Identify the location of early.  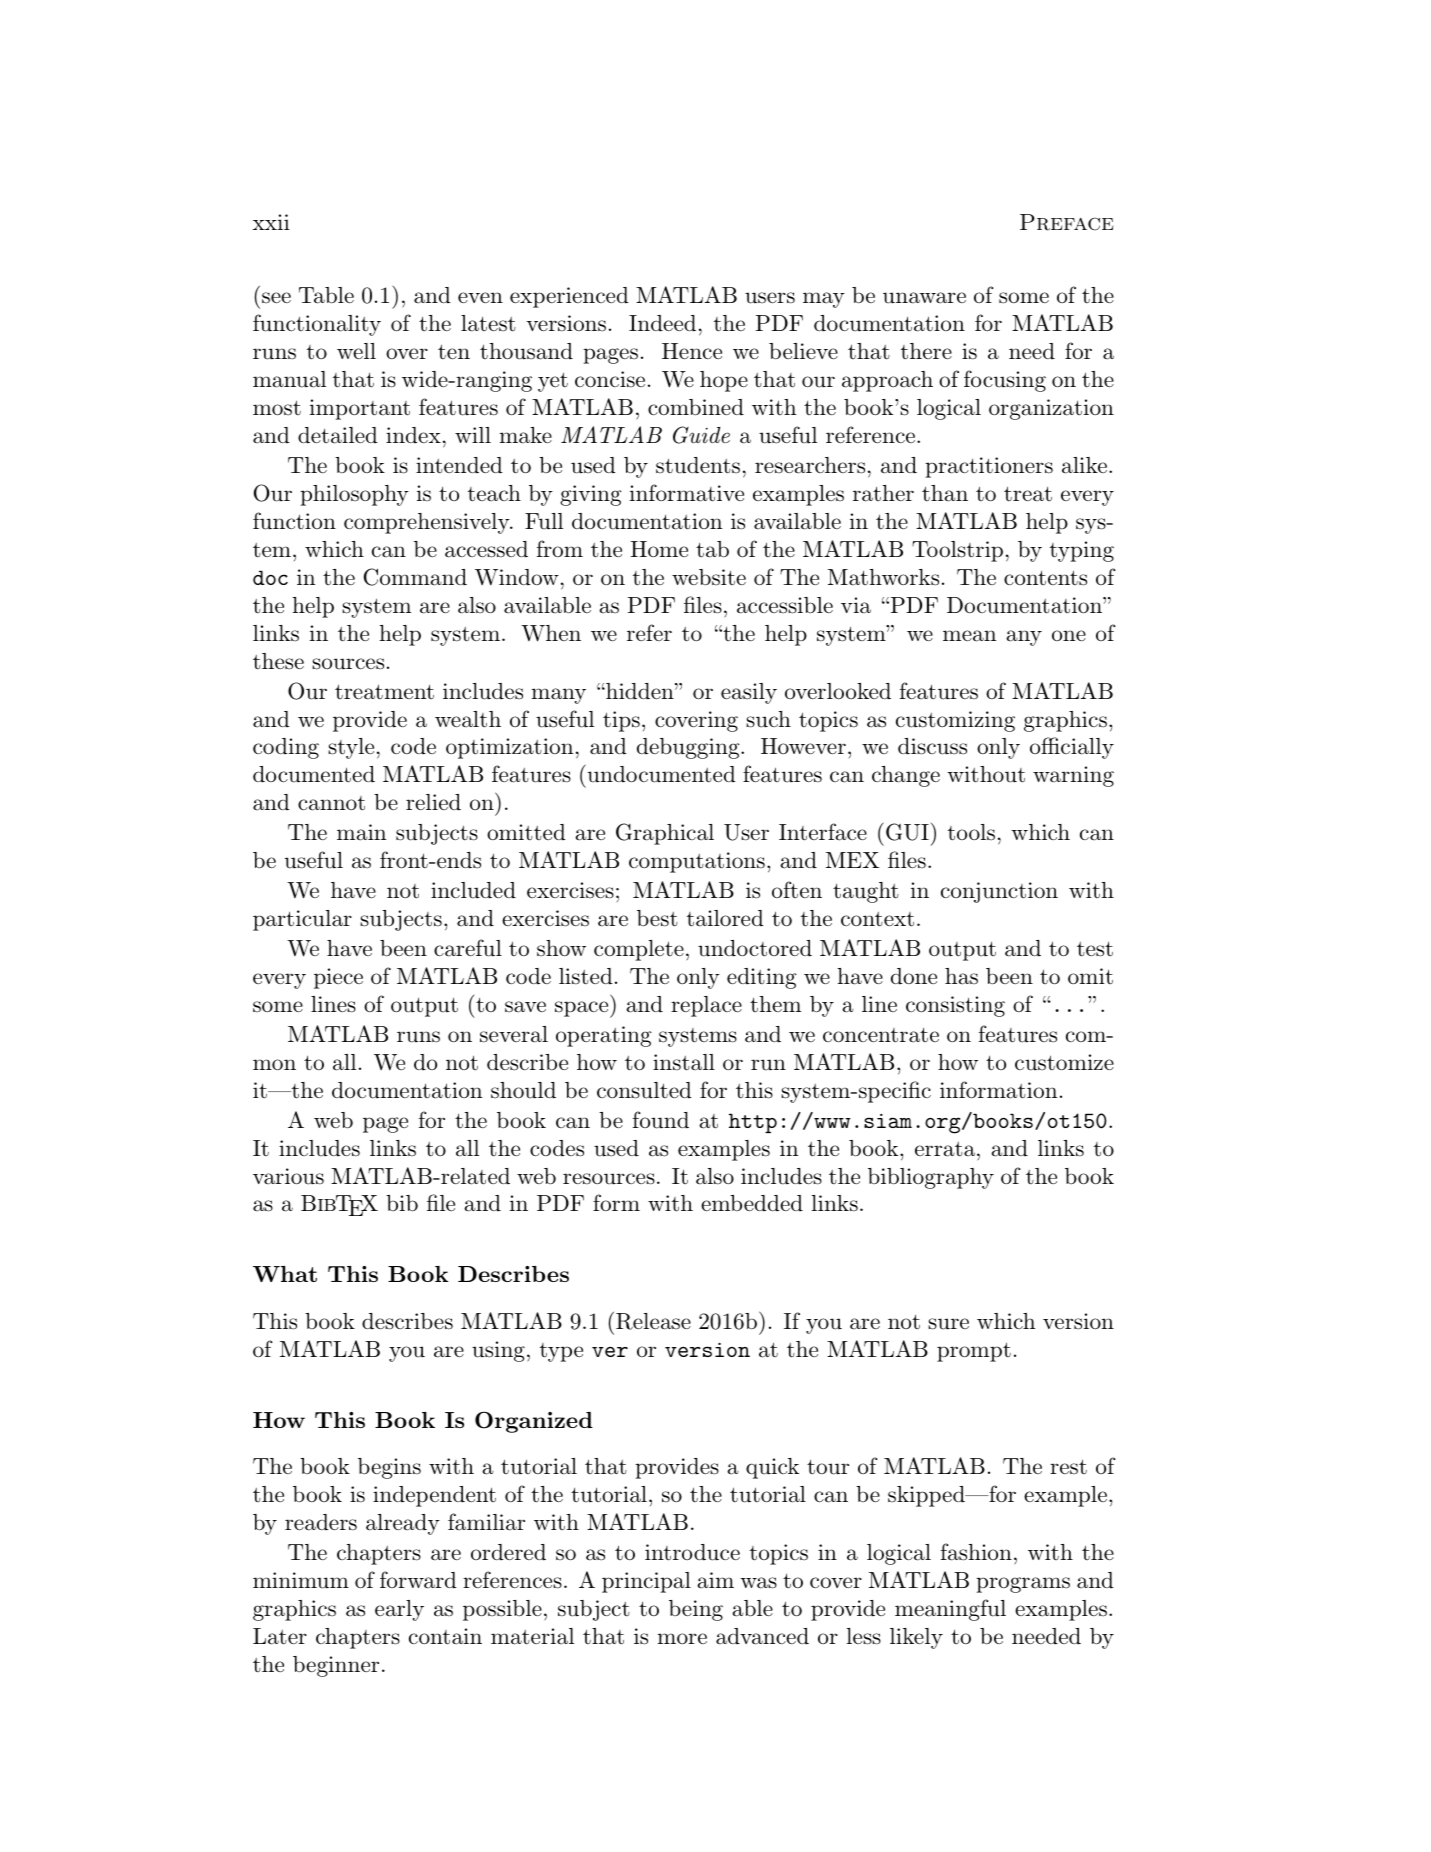
(399, 1610).
